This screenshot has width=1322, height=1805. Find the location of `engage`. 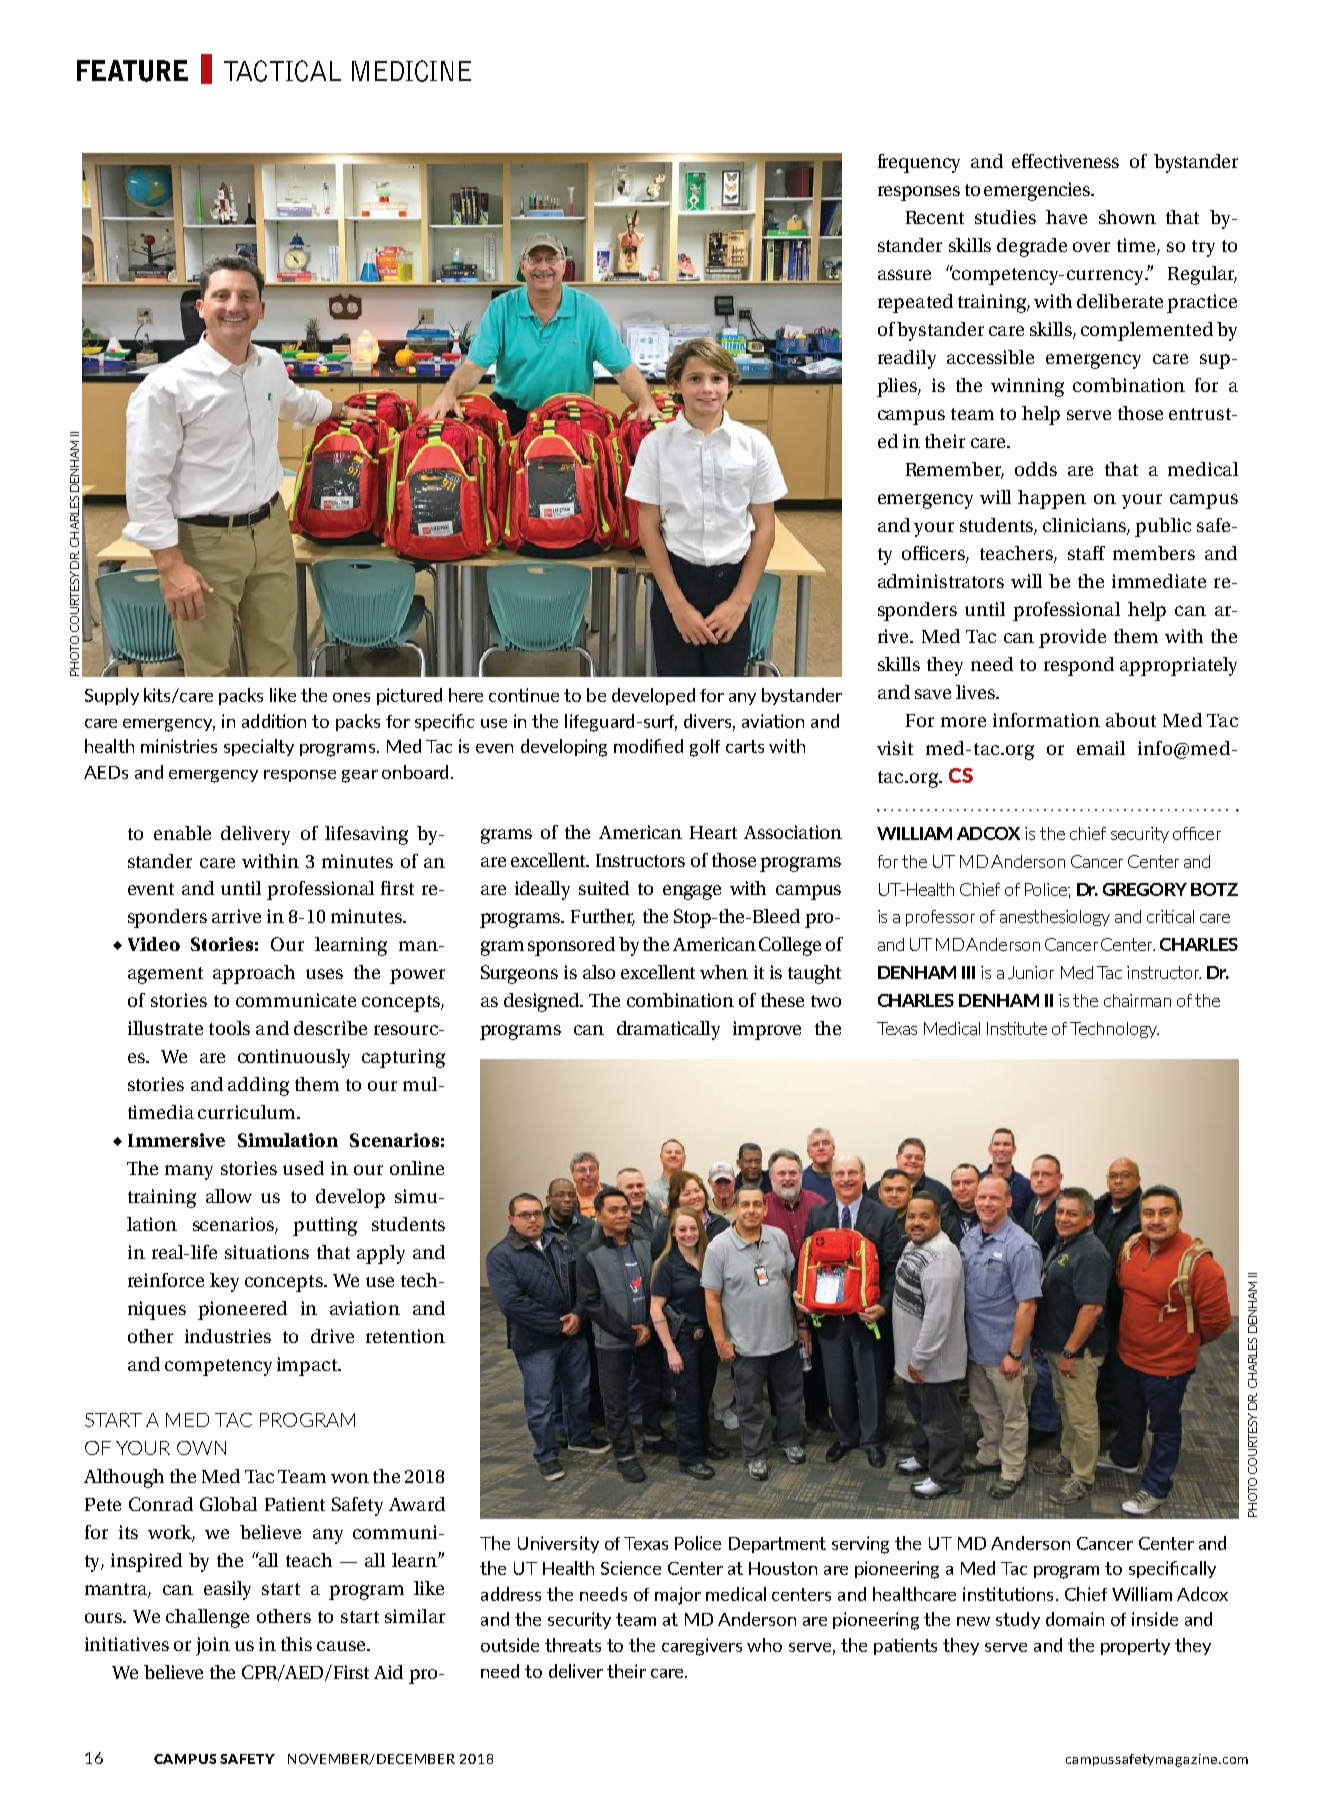

engage is located at coordinates (692, 892).
